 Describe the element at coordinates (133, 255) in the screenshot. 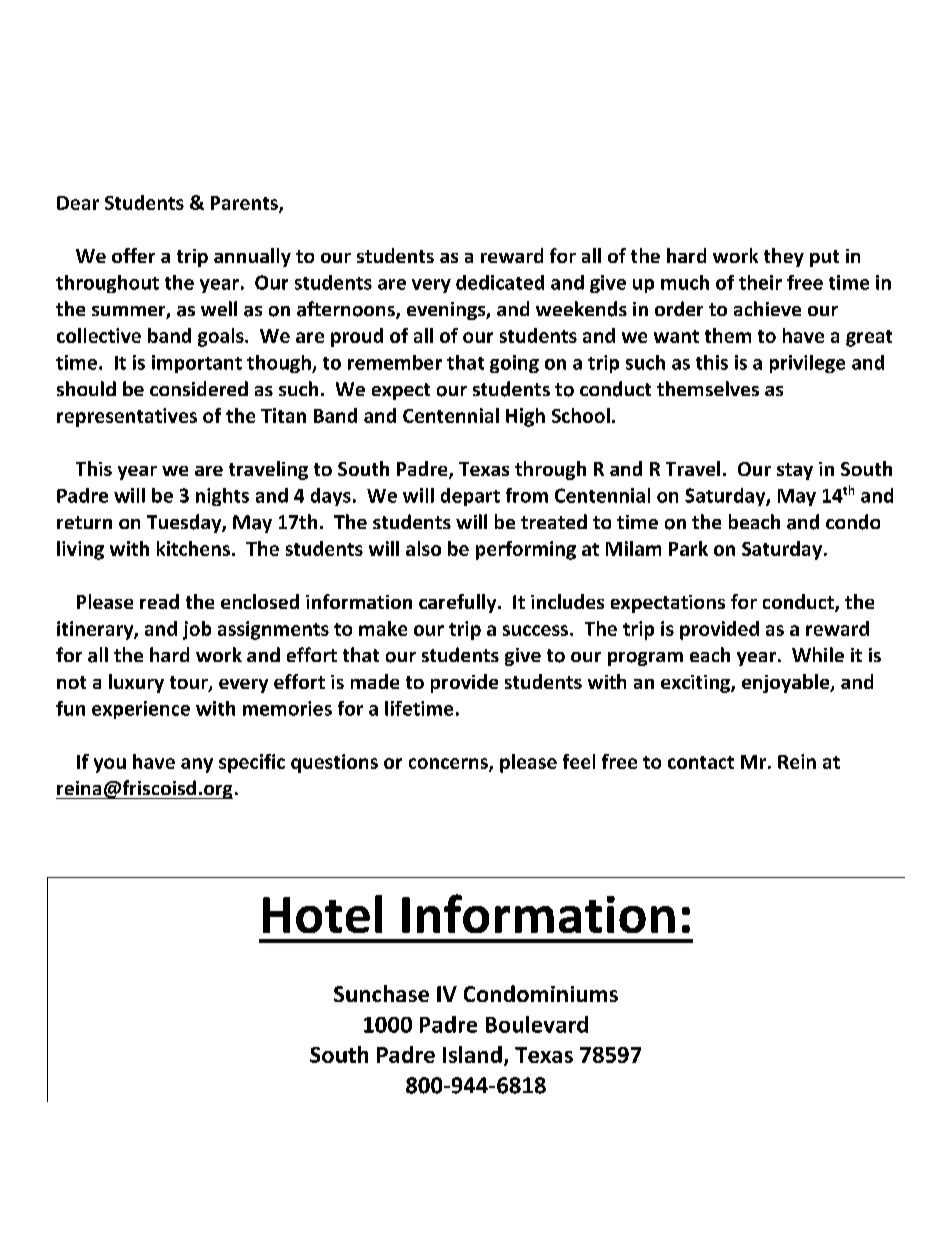

I see `offer` at that location.
